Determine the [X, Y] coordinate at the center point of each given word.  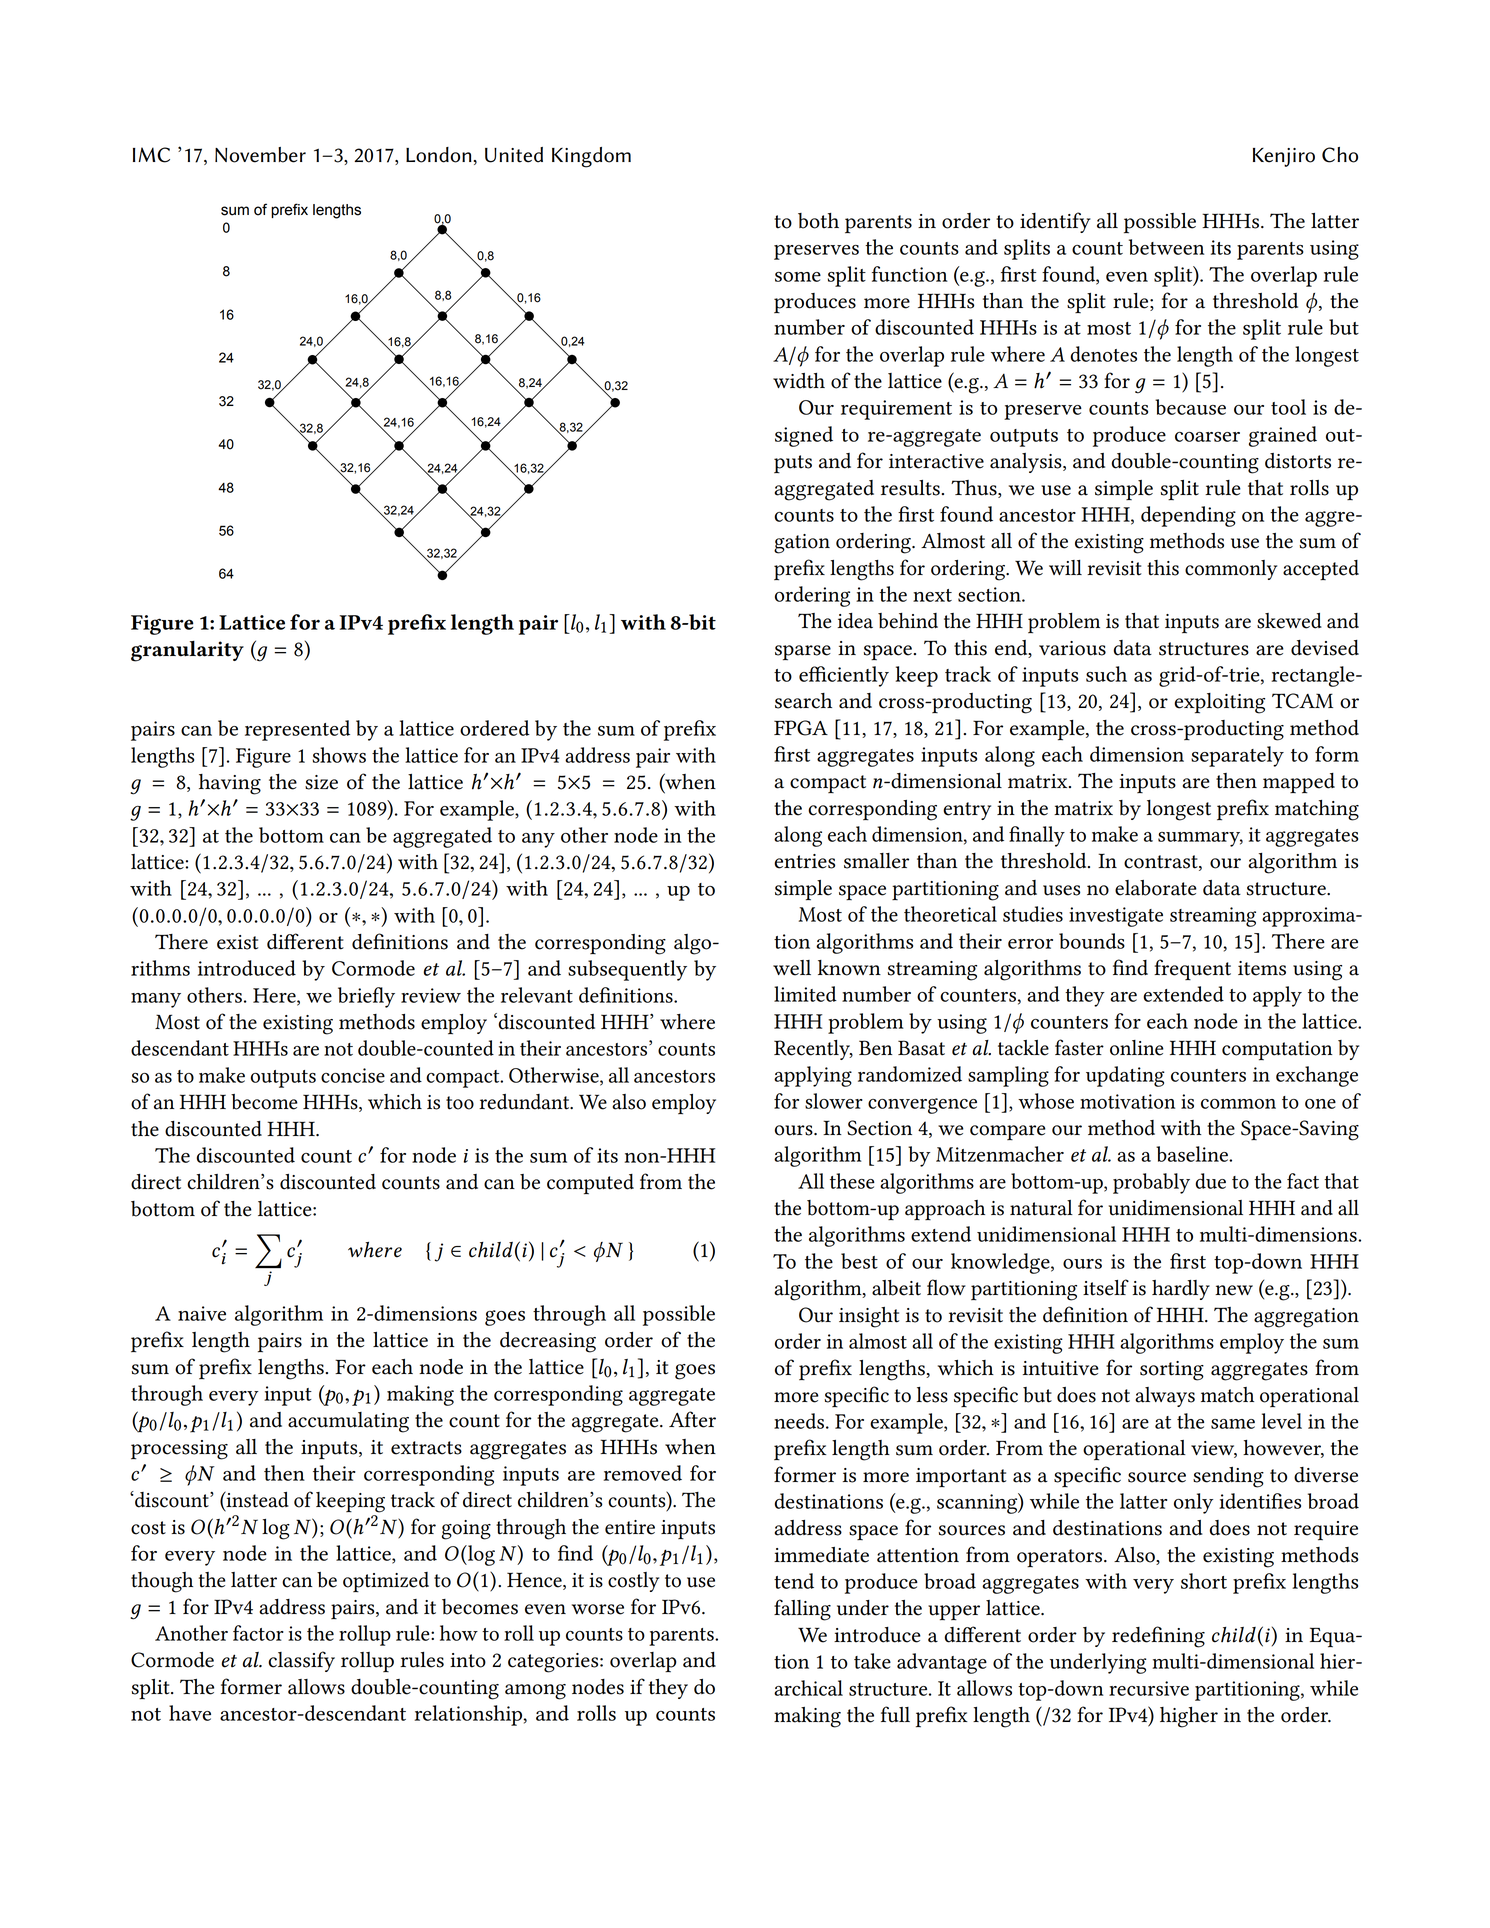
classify [301, 1661]
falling [802, 1610]
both [818, 221]
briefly [366, 997]
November [260, 155]
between [1166, 247]
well [792, 968]
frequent [1192, 969]
